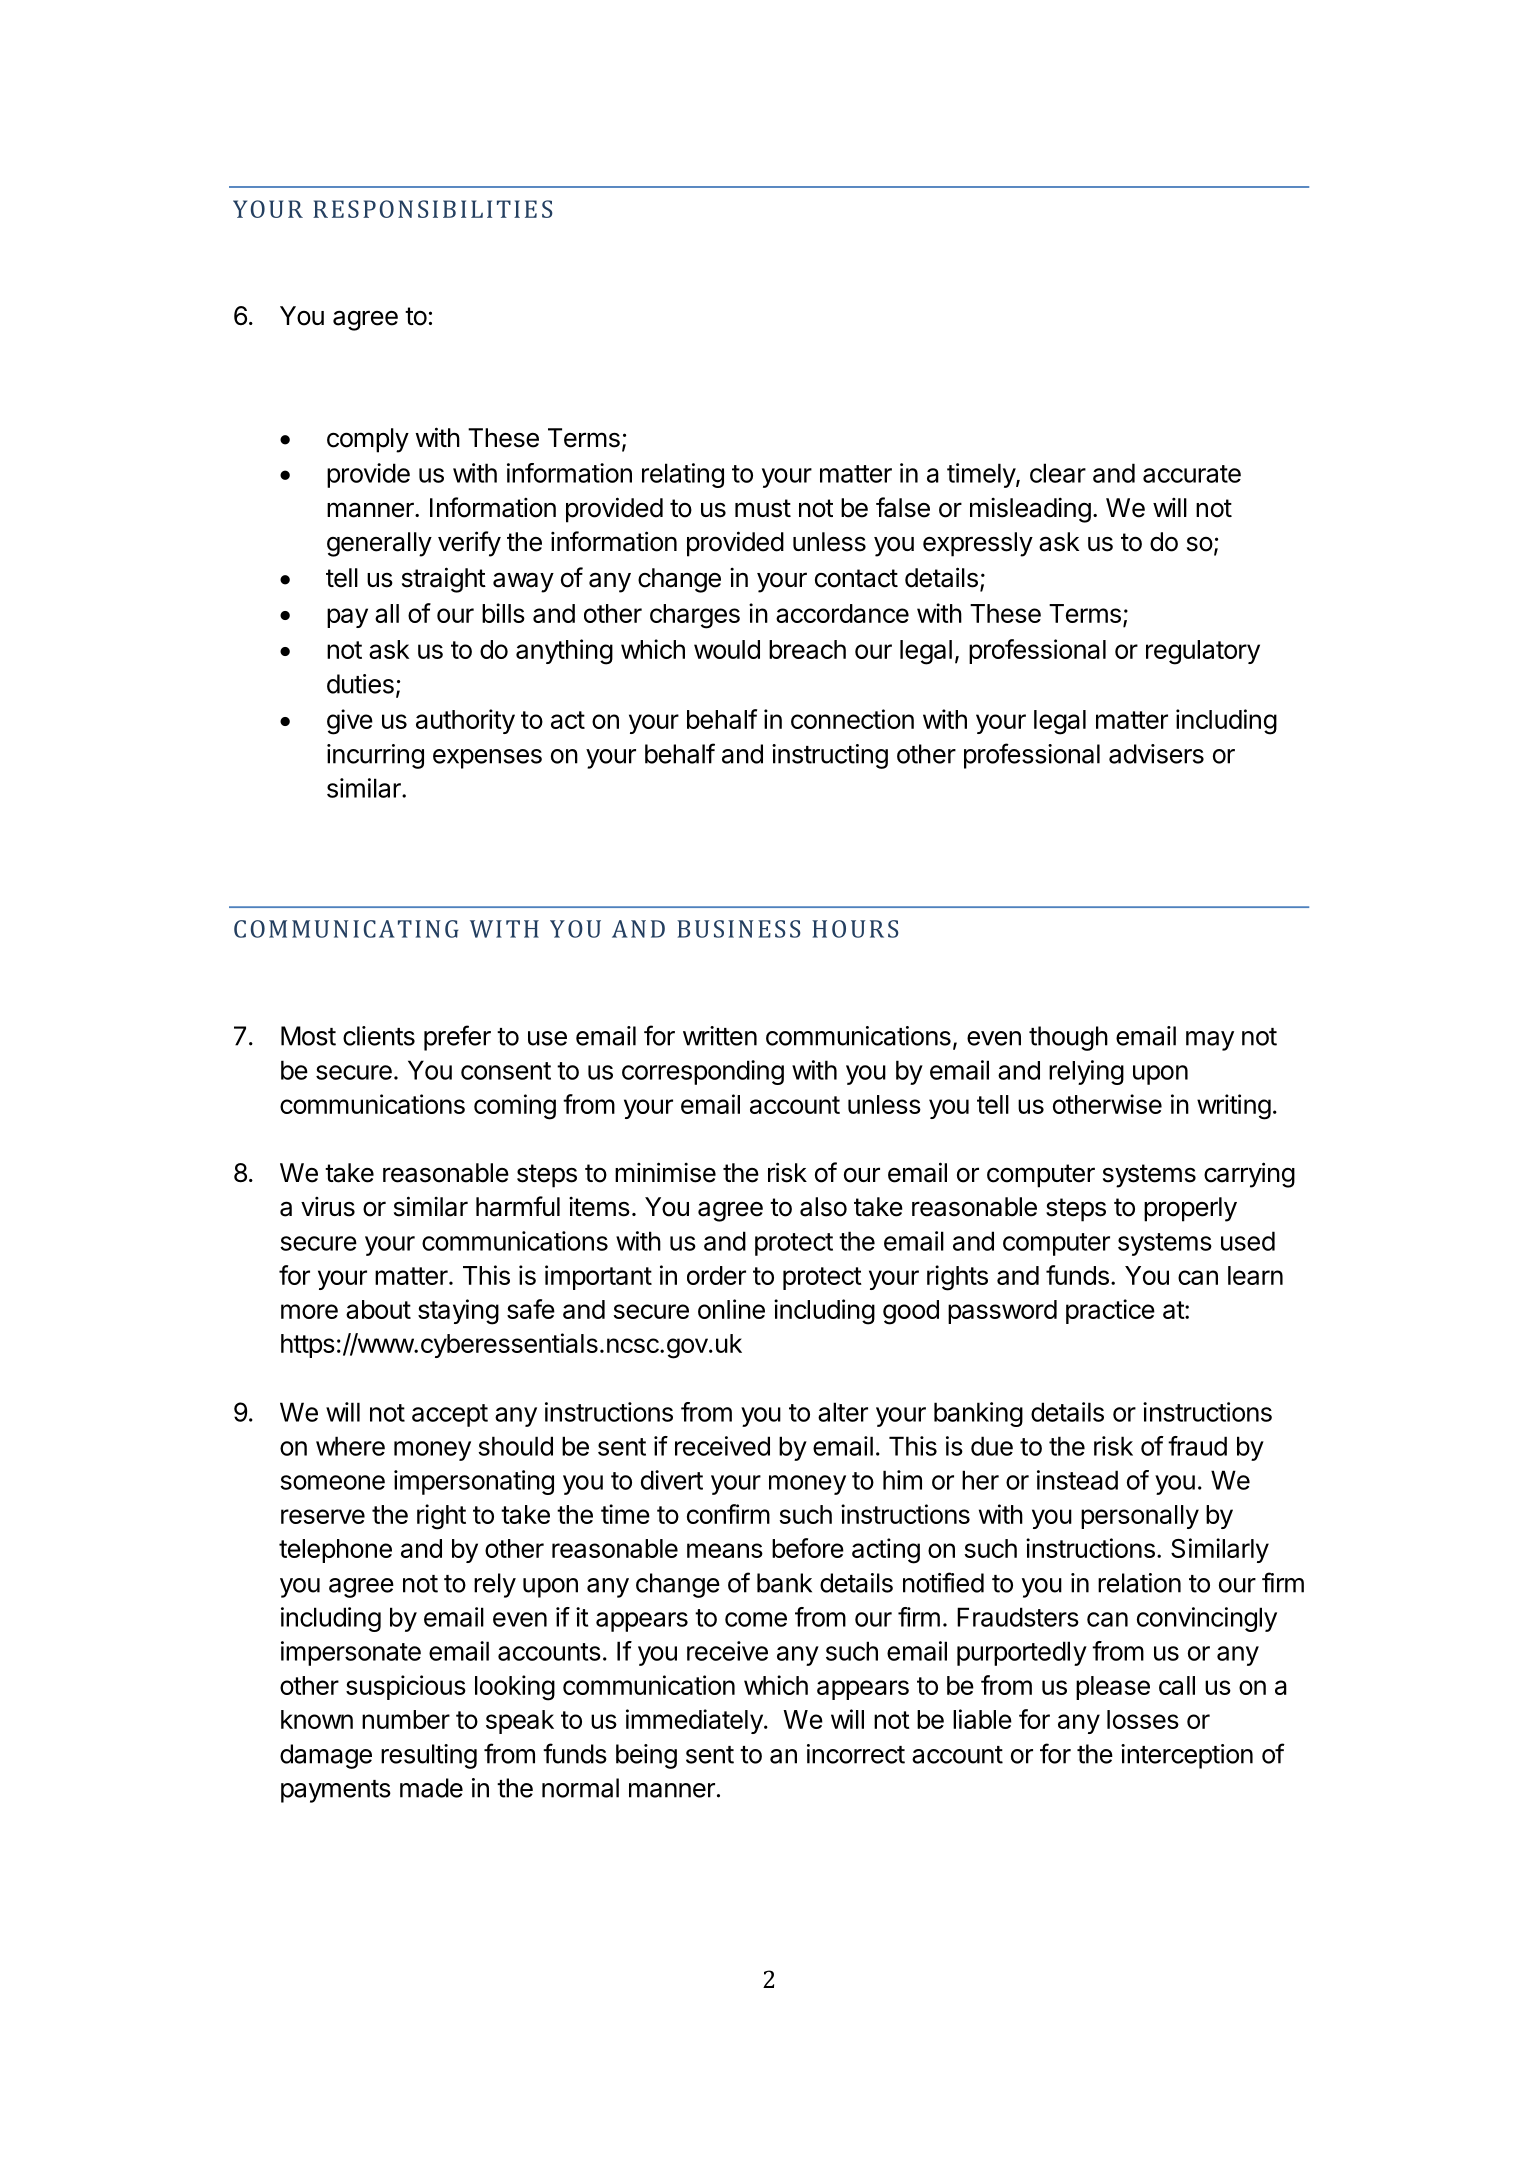 The height and width of the screenshot is (2176, 1538). I want to click on resulting, so click(429, 1756).
